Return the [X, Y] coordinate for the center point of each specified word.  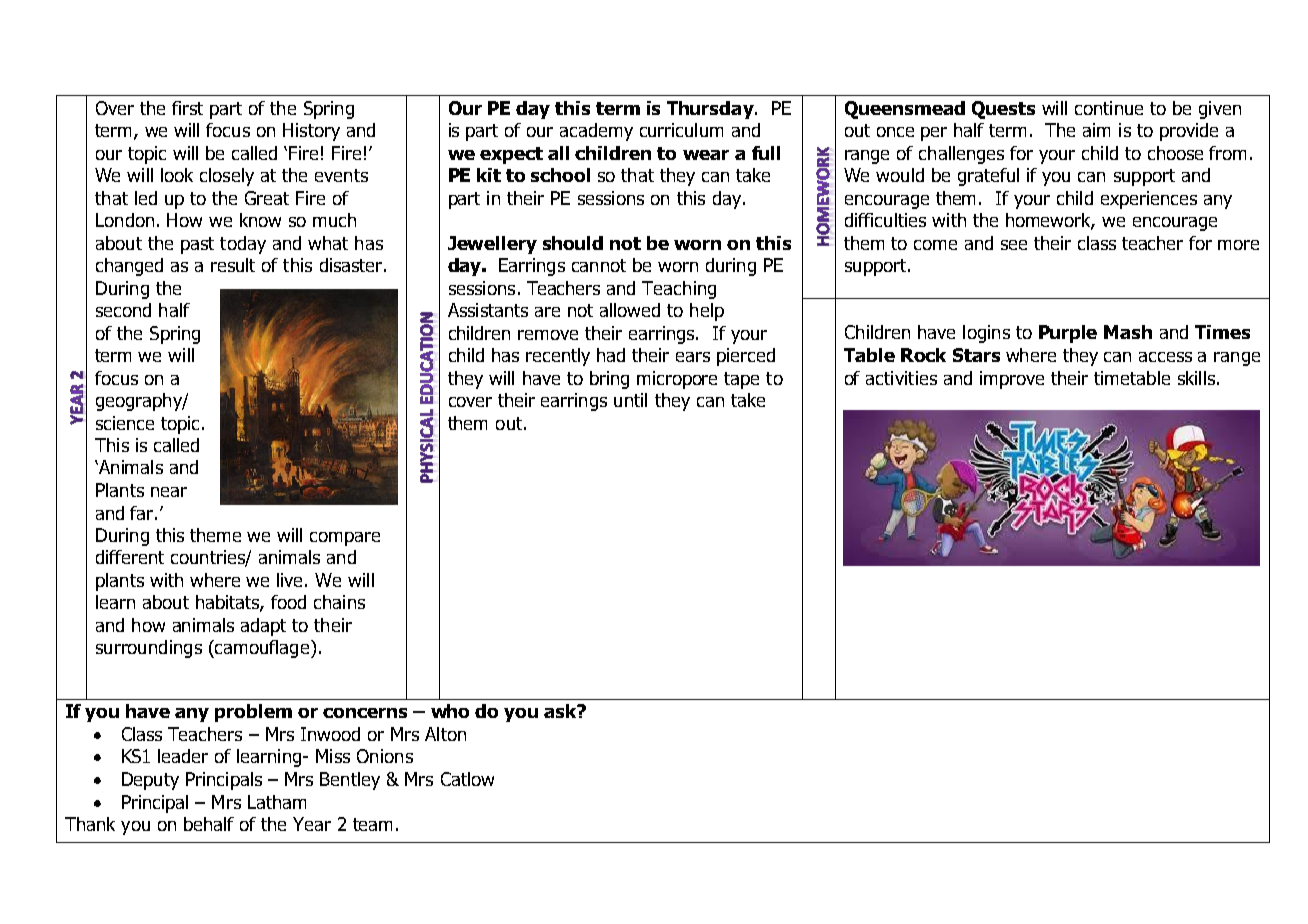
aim [1096, 130]
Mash [1128, 332]
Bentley [350, 781]
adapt [263, 627]
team [372, 824]
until [630, 400]
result [233, 265]
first [187, 108]
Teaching [679, 290]
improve [1012, 380]
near [169, 492]
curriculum [681, 130]
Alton [445, 734]
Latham [277, 802]
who [450, 711]
